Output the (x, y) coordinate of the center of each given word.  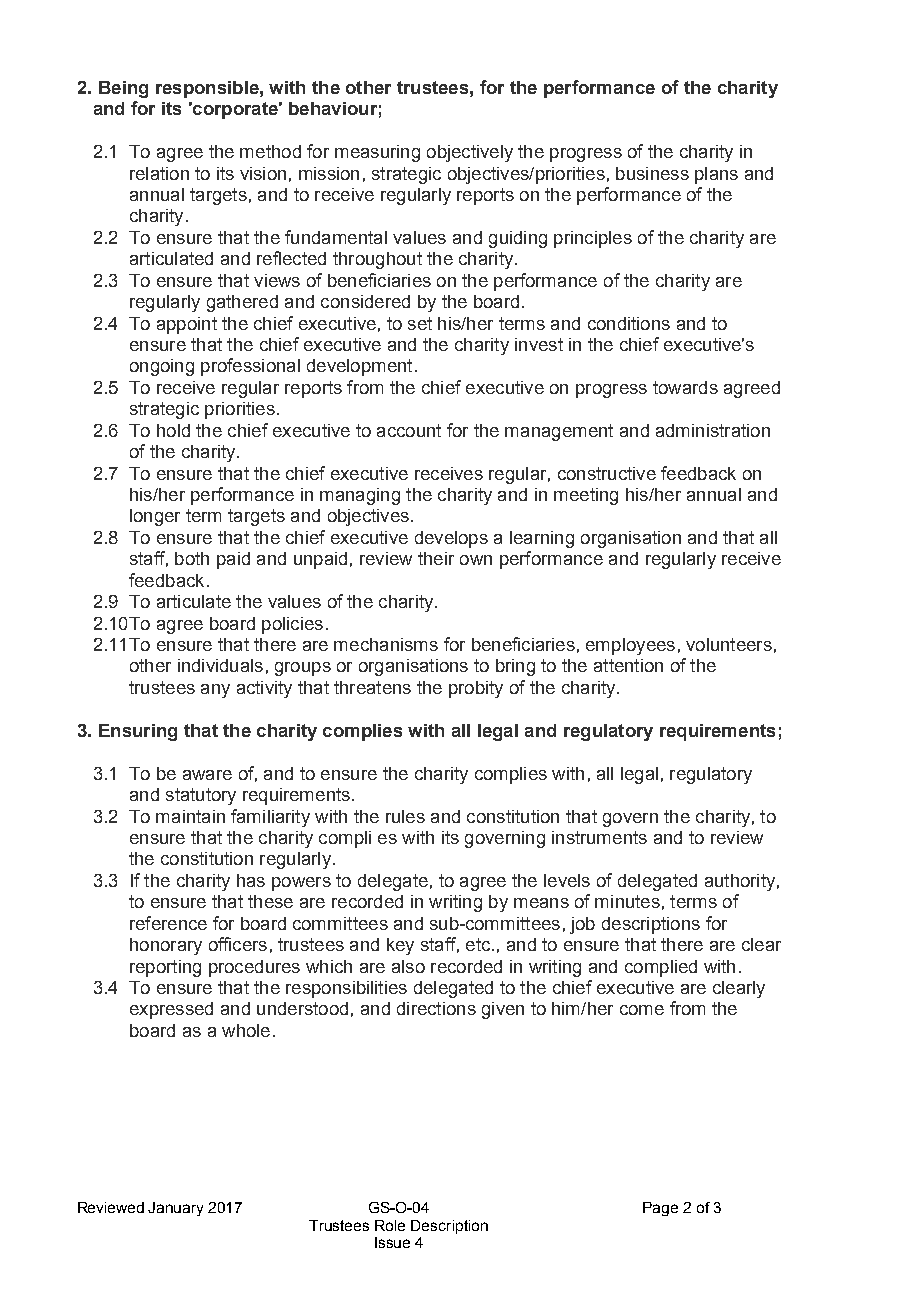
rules (405, 816)
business (652, 173)
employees (630, 646)
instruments (599, 837)
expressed (171, 1010)
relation (159, 173)
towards (685, 387)
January (175, 1209)
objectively (470, 153)
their (436, 558)
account (409, 430)
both (192, 558)
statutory (201, 796)
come (642, 1010)
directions (436, 1008)
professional (250, 367)
